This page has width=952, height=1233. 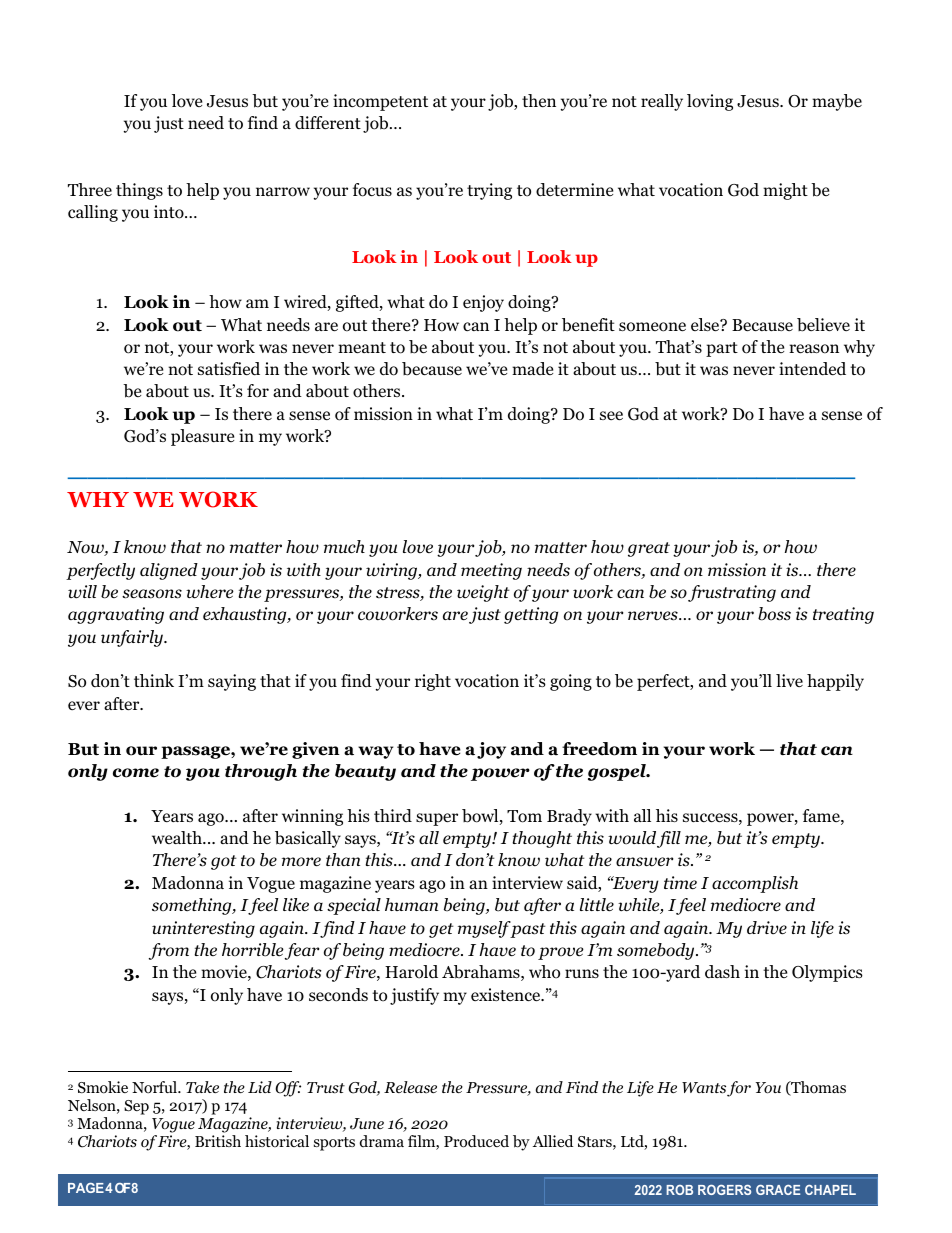 I want to click on accomplish, so click(x=755, y=884).
